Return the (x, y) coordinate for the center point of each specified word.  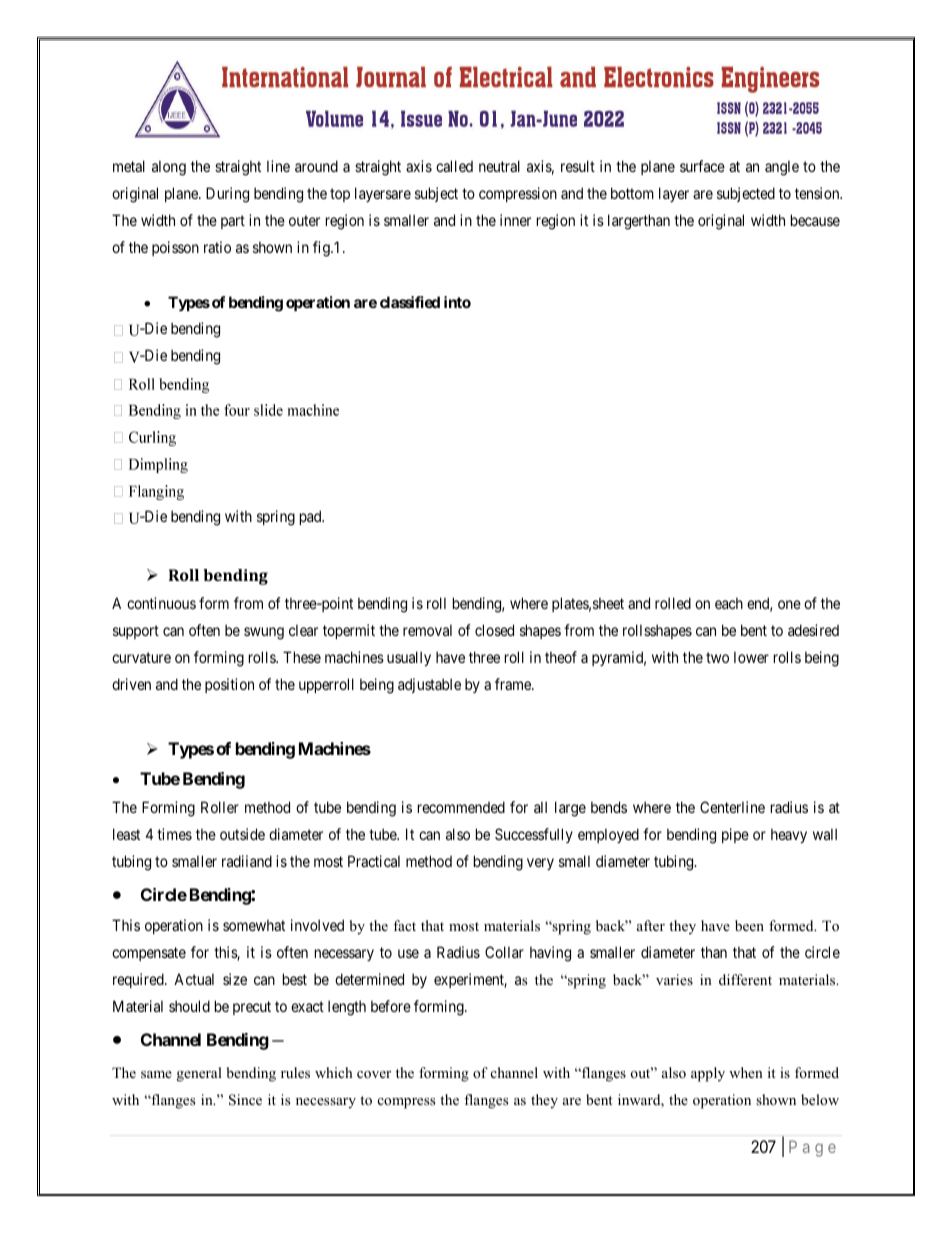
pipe (735, 835)
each (729, 603)
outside (242, 834)
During (227, 195)
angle (782, 168)
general (199, 1074)
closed (494, 630)
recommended (461, 807)
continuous (161, 603)
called (454, 166)
